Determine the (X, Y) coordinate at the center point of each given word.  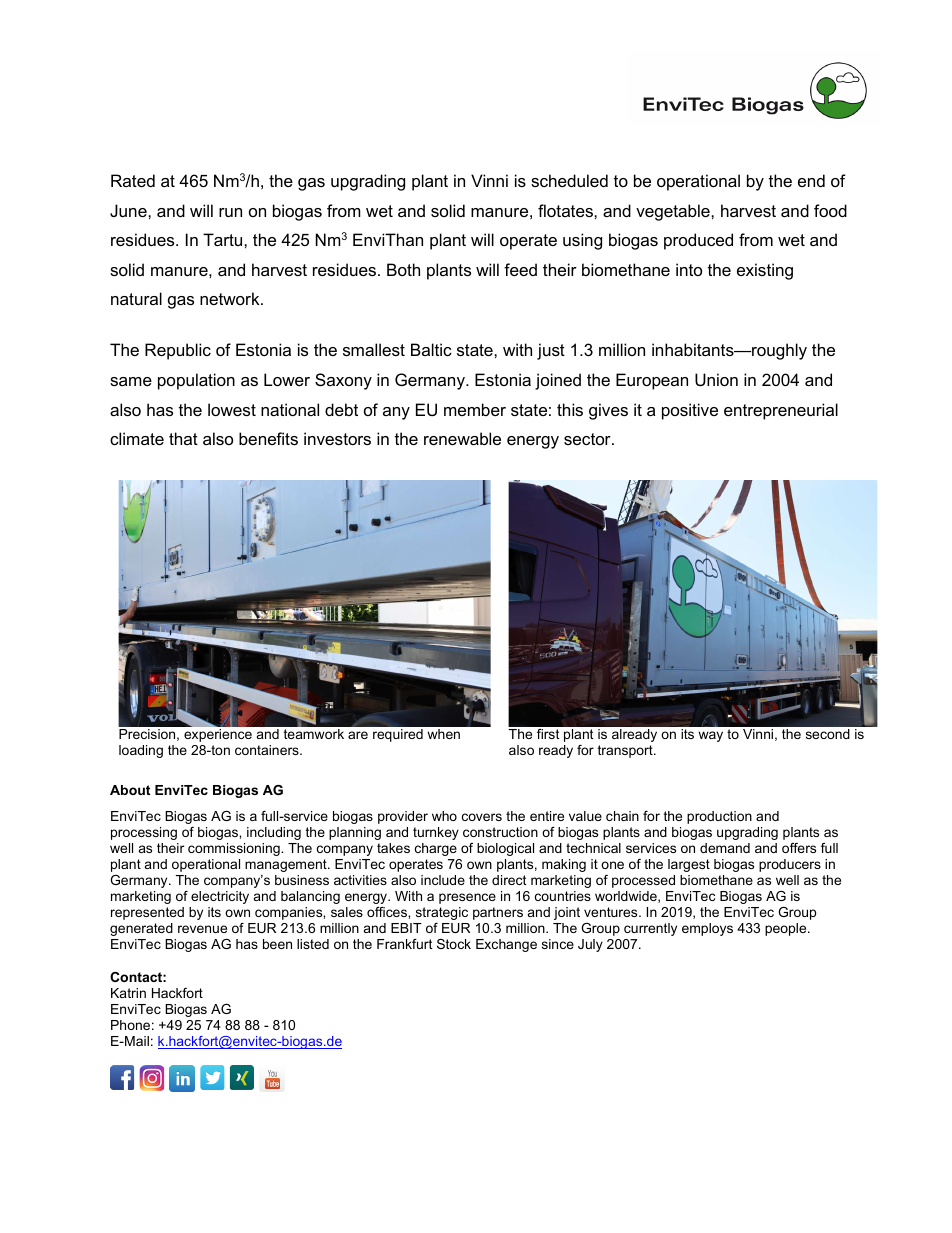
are (358, 735)
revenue (202, 929)
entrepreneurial (781, 411)
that (183, 438)
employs (707, 929)
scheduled (569, 180)
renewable (462, 438)
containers (268, 750)
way (710, 736)
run (230, 212)
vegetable (674, 212)
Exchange (506, 945)
